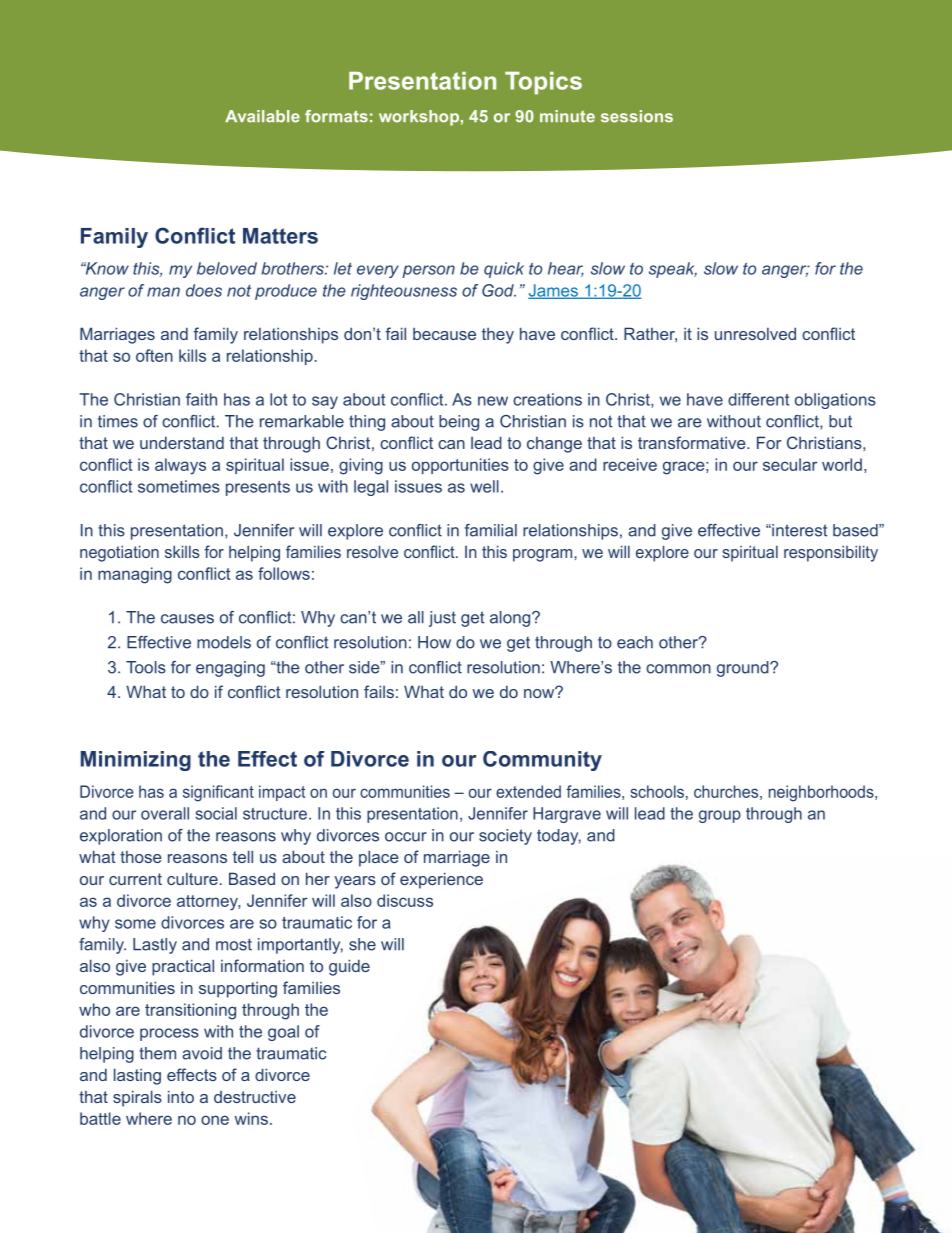 This screenshot has height=1233, width=952. I want to click on into, so click(181, 1096).
